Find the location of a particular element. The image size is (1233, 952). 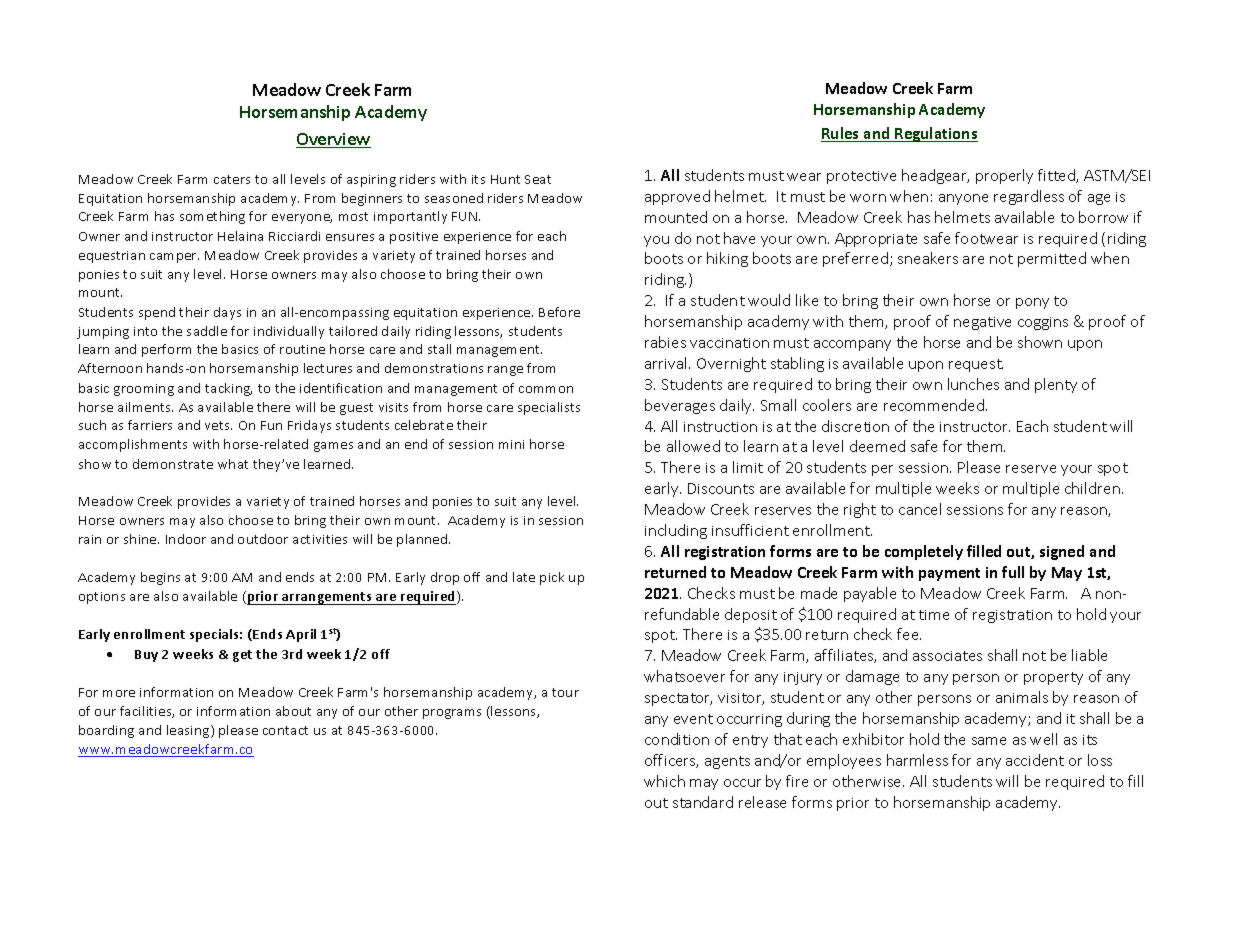

request is located at coordinates (976, 365).
